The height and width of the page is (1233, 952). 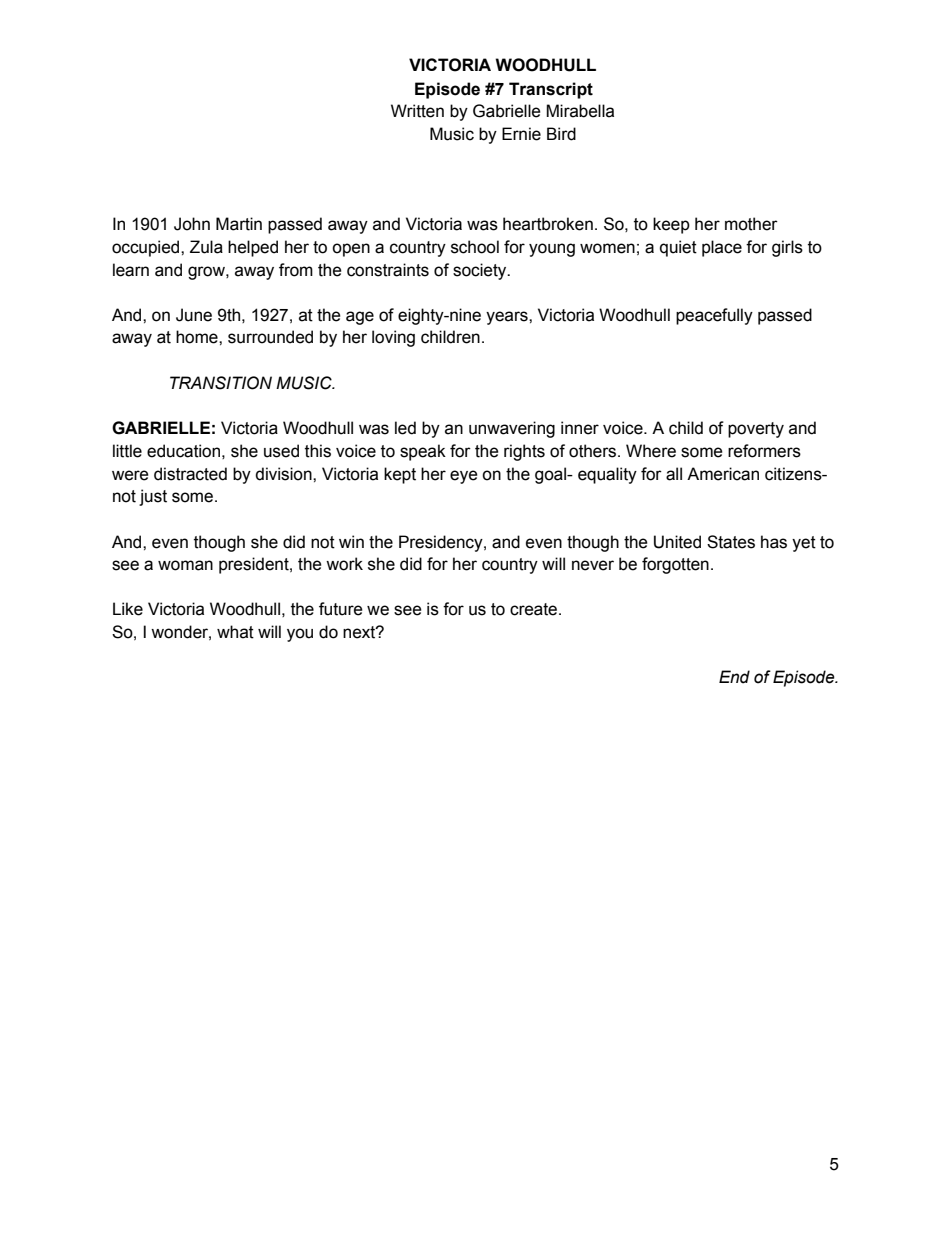 What do you see at coordinates (512, 429) in the page?
I see `unwavering` at bounding box center [512, 429].
